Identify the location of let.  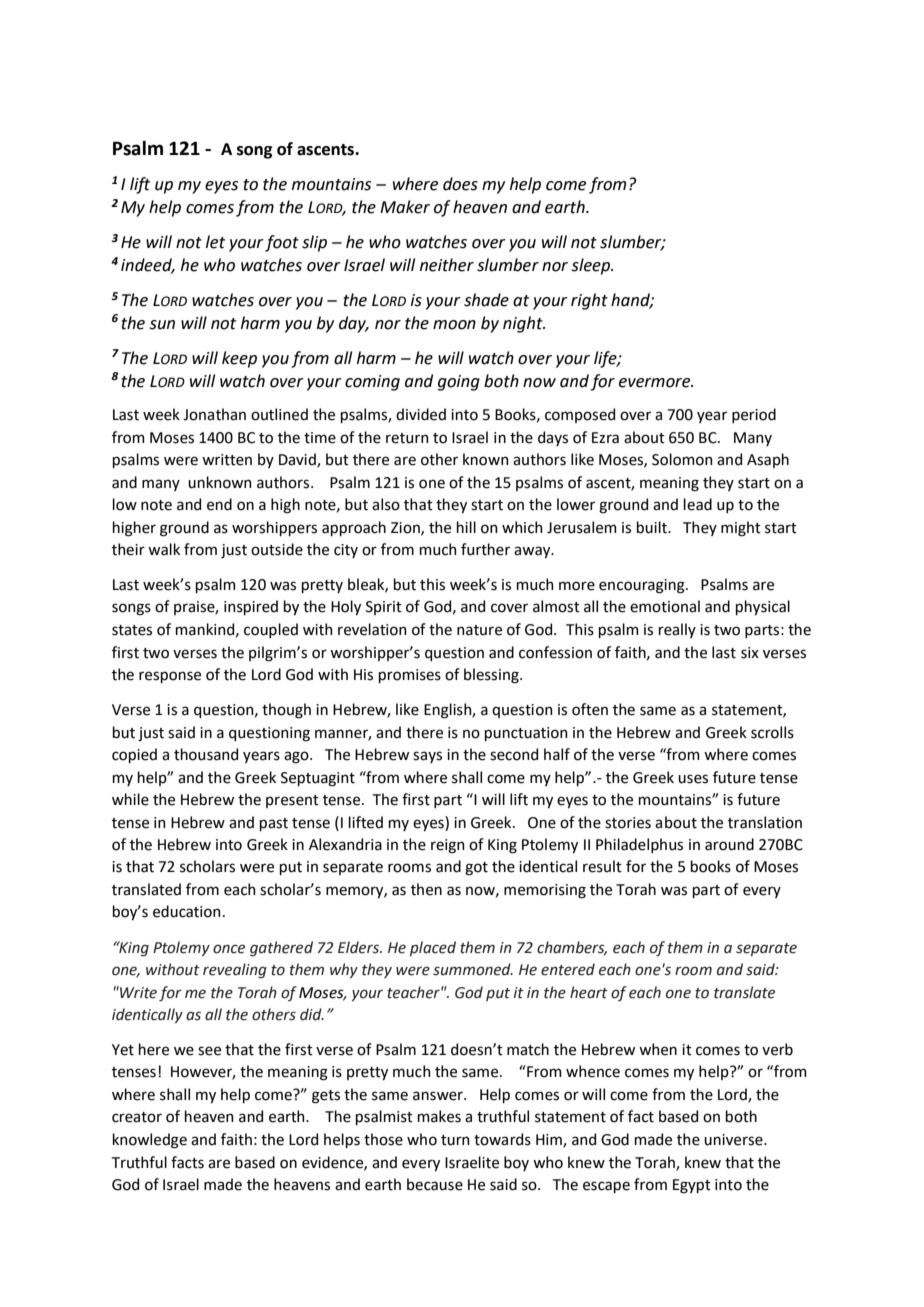
(215, 242).
